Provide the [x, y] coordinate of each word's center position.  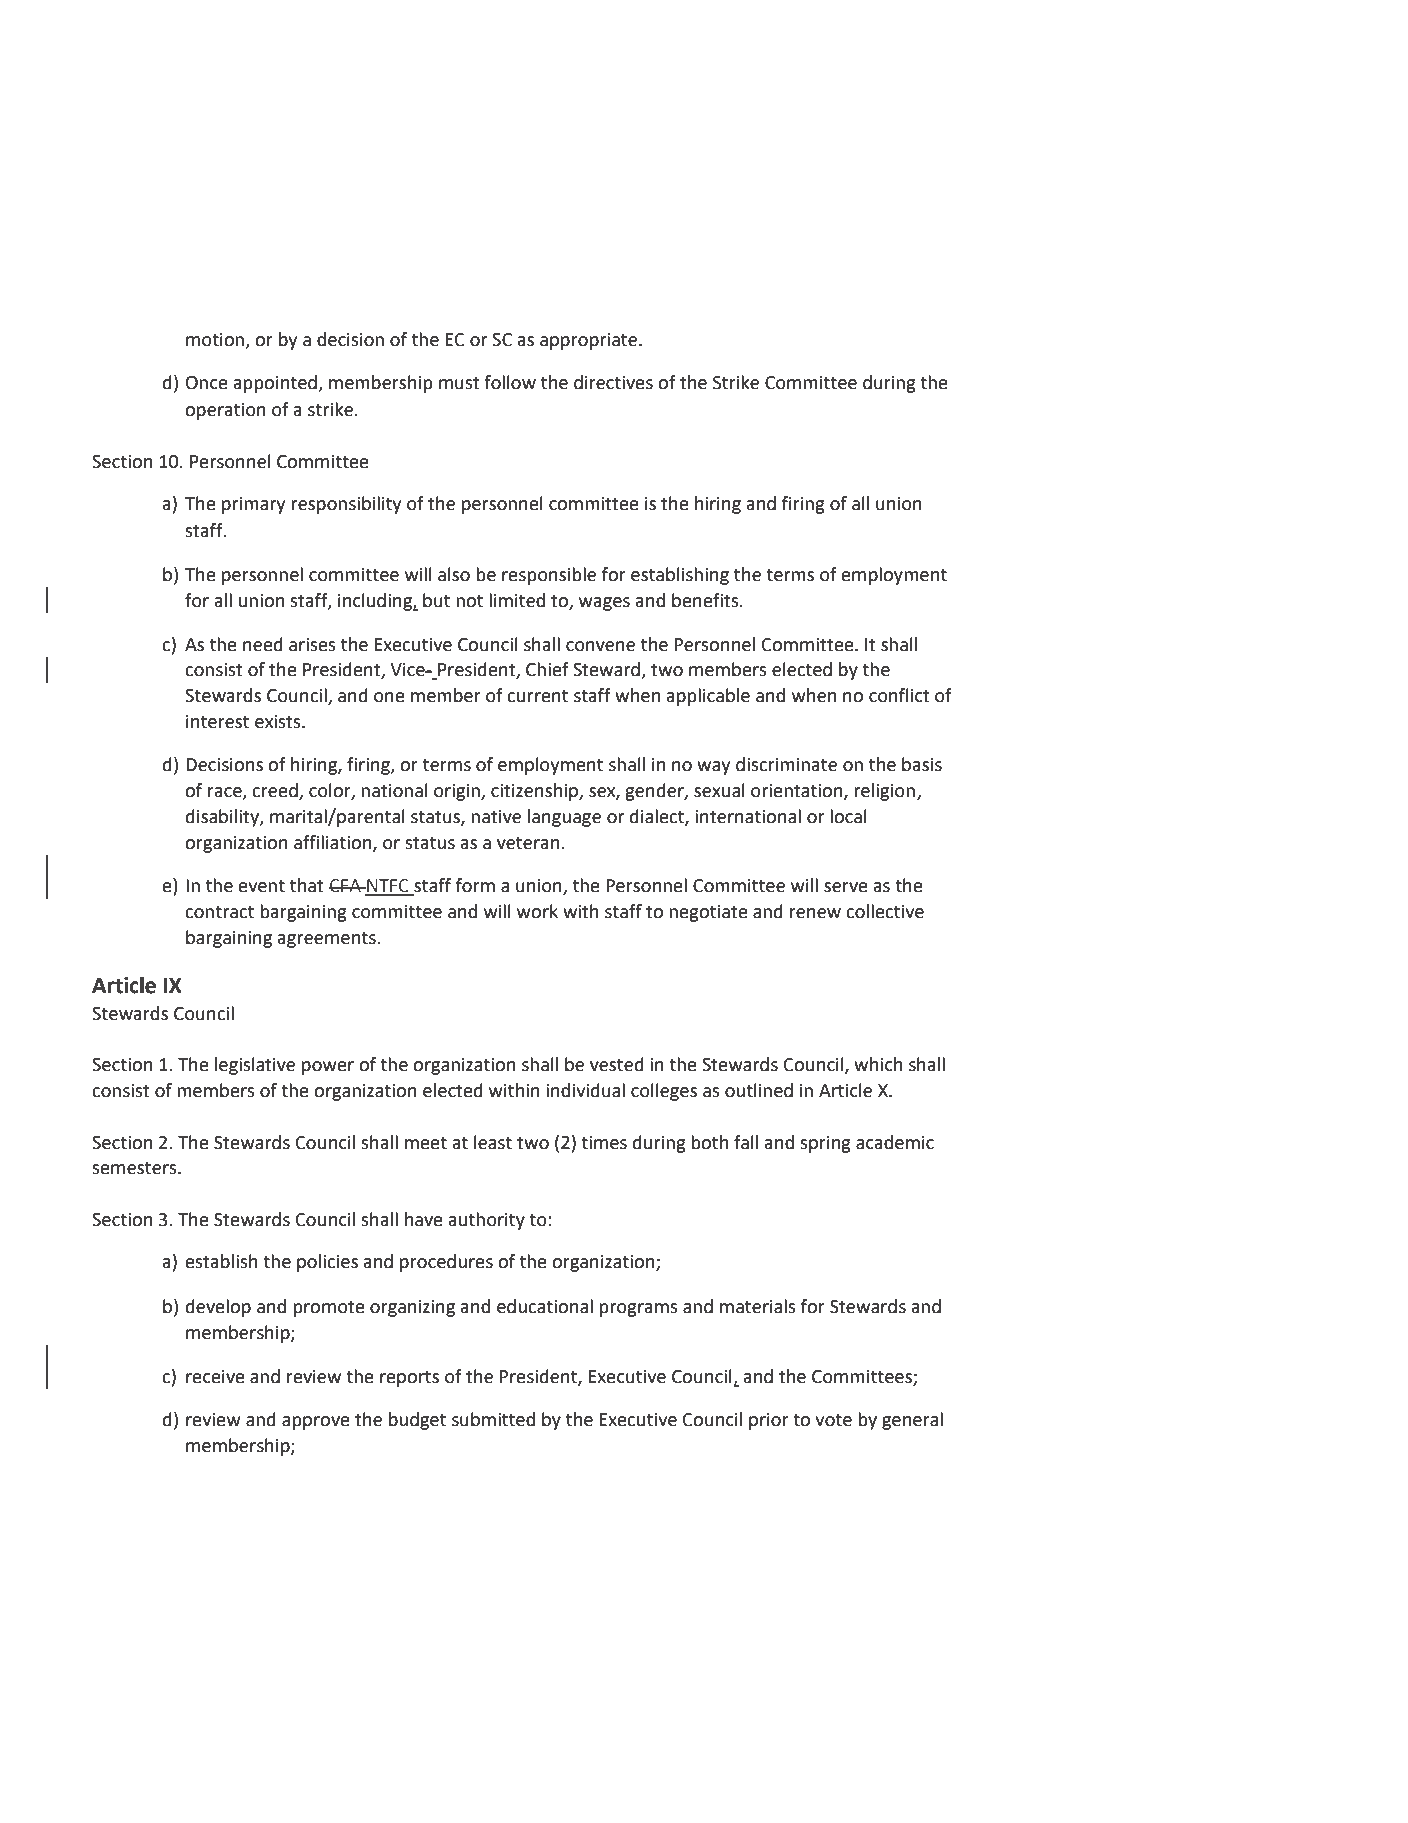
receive [215, 1377]
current [537, 696]
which [878, 1064]
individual [585, 1090]
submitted [493, 1419]
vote [833, 1420]
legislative [255, 1066]
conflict [899, 695]
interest [217, 722]
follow [510, 382]
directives [613, 382]
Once [207, 383]
